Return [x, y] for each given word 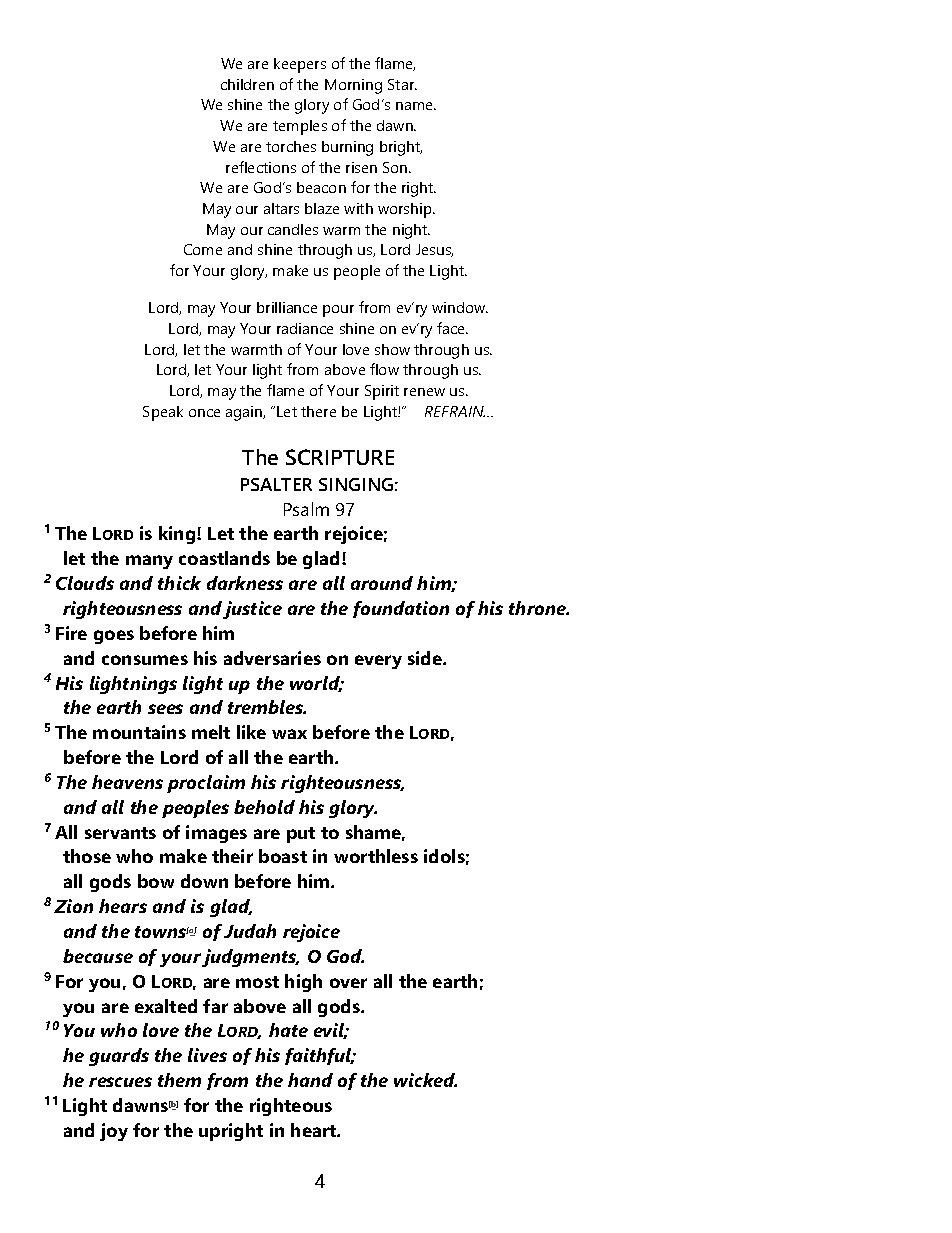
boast [283, 856]
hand [310, 1080]
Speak [163, 413]
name [416, 106]
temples [300, 127]
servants [120, 833]
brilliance [287, 307]
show [392, 349]
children [247, 84]
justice [252, 610]
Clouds [85, 583]
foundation [401, 609]
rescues [120, 1082]
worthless [376, 856]
